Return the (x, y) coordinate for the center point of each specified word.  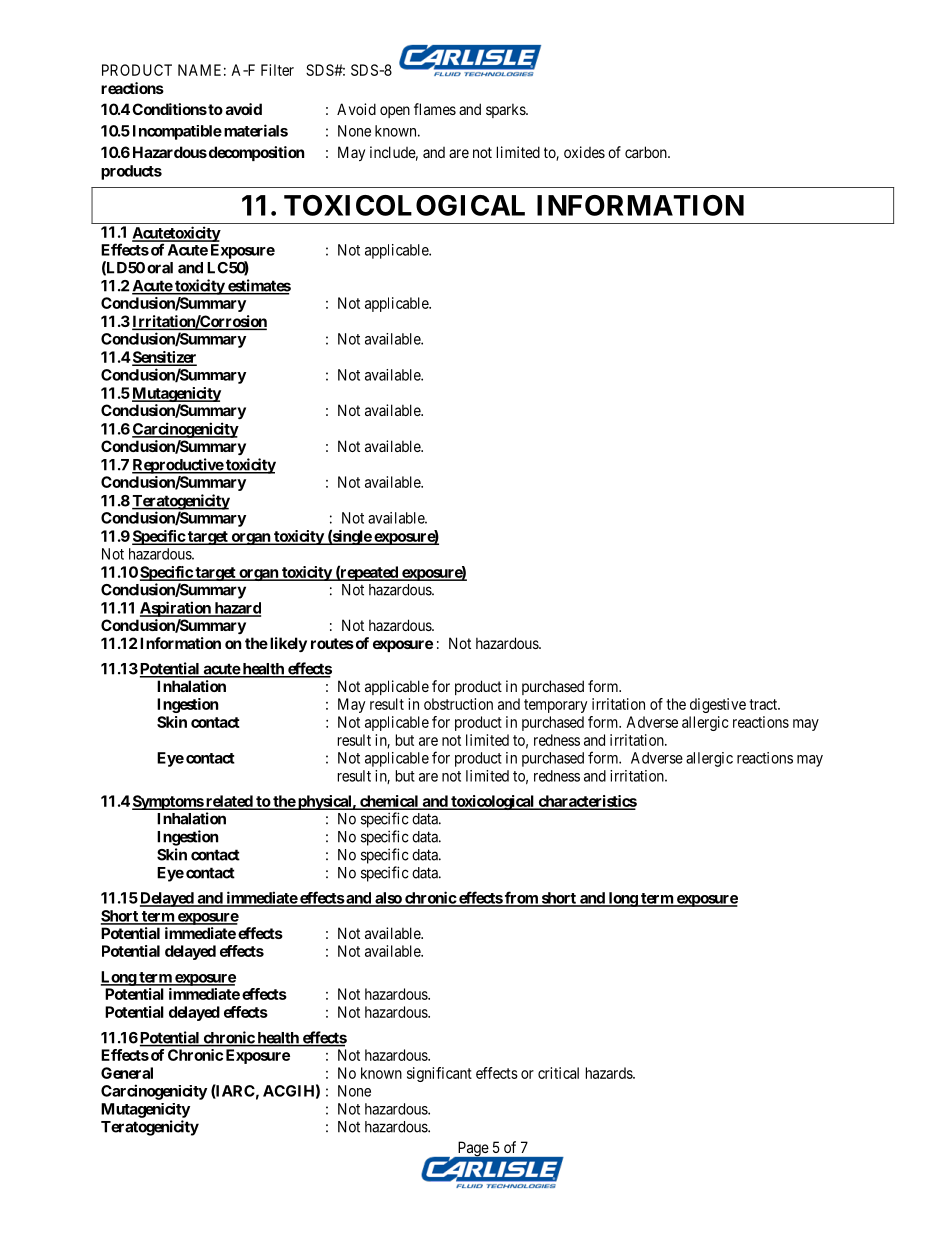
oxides (584, 152)
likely (287, 644)
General (127, 1073)
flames (435, 109)
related (229, 802)
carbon (647, 152)
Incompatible (177, 132)
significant (439, 1074)
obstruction (458, 704)
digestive (718, 705)
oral (160, 268)
